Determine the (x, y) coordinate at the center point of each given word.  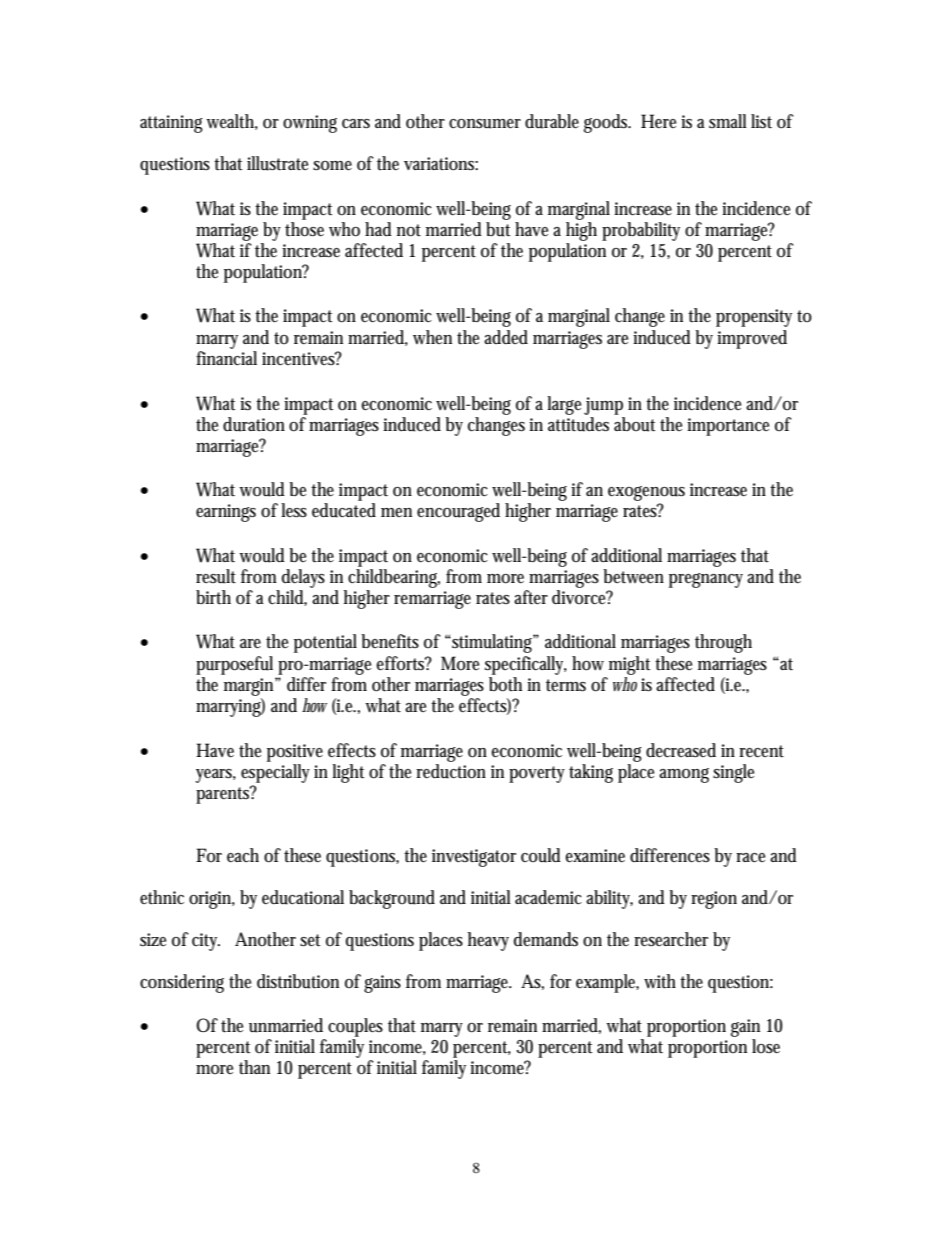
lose (766, 1046)
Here (658, 121)
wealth (232, 122)
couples (355, 1027)
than (254, 1067)
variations (441, 164)
